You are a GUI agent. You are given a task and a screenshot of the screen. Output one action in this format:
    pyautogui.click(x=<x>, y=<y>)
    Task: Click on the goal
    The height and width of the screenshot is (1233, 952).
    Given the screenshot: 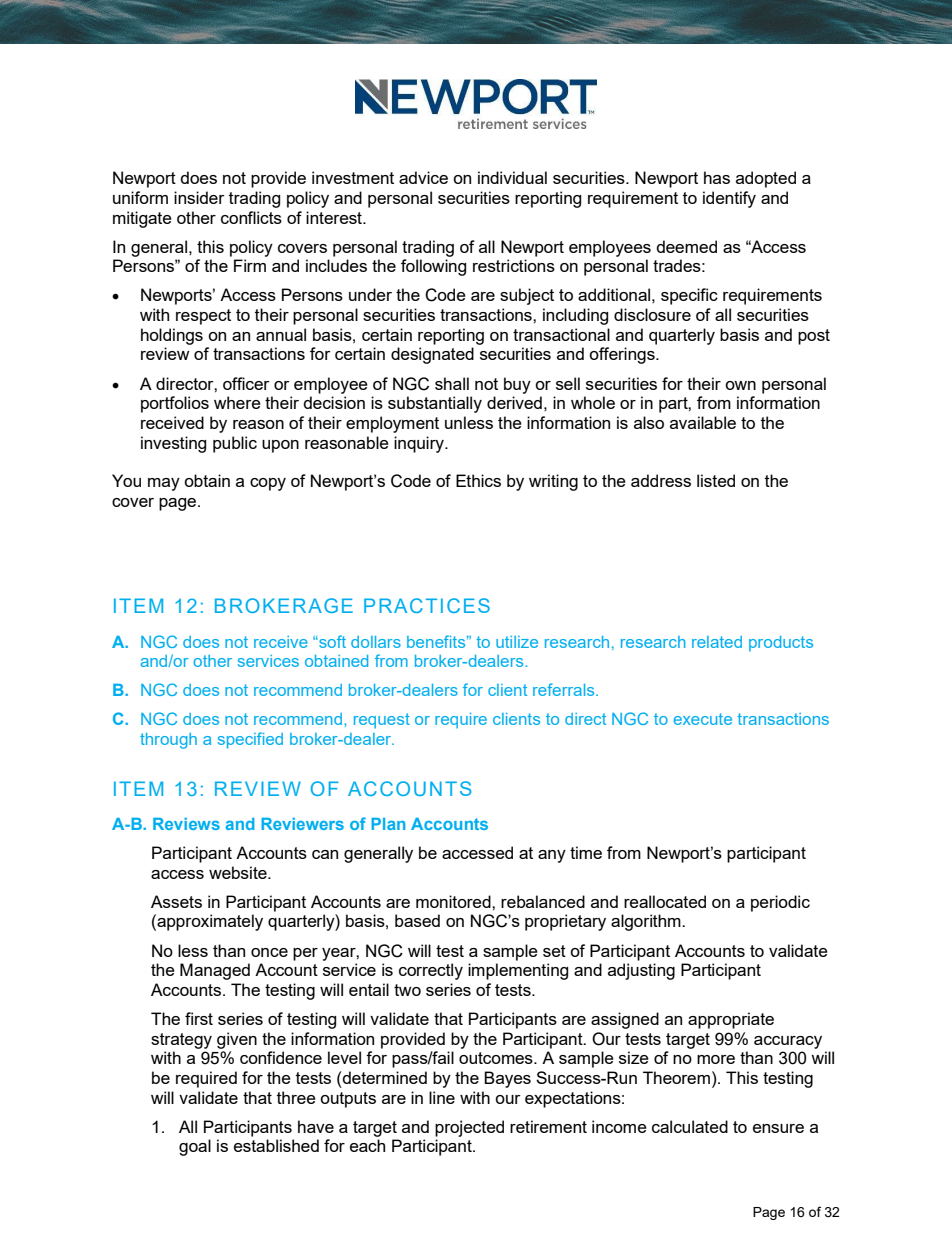 What is the action you would take?
    pyautogui.click(x=195, y=1147)
